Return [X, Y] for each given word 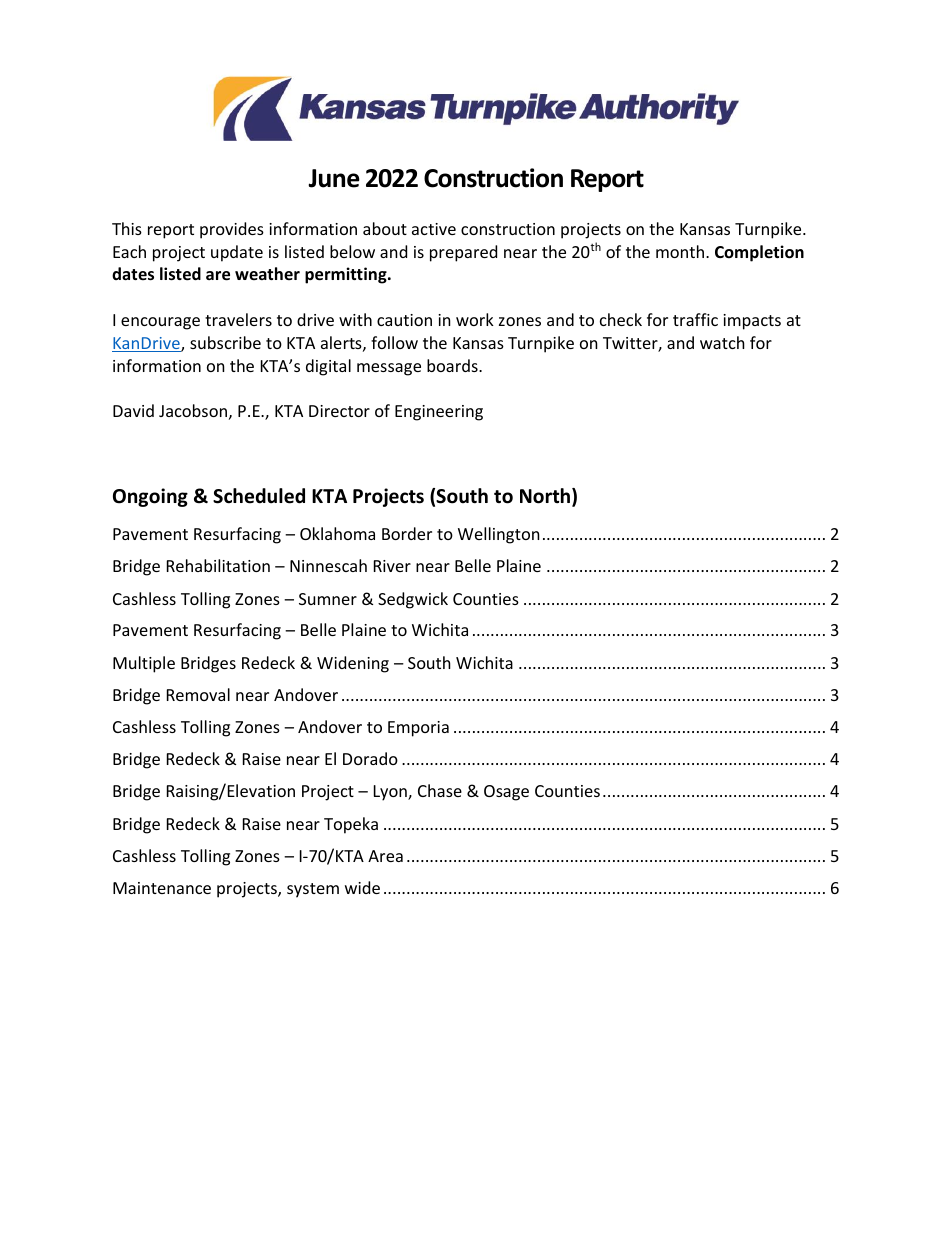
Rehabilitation [218, 565]
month [680, 251]
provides [232, 230]
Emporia [418, 729]
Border [407, 533]
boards [453, 365]
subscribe [225, 342]
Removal [198, 694]
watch [722, 342]
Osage [506, 793]
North [546, 497]
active [434, 229]
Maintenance [162, 888]
